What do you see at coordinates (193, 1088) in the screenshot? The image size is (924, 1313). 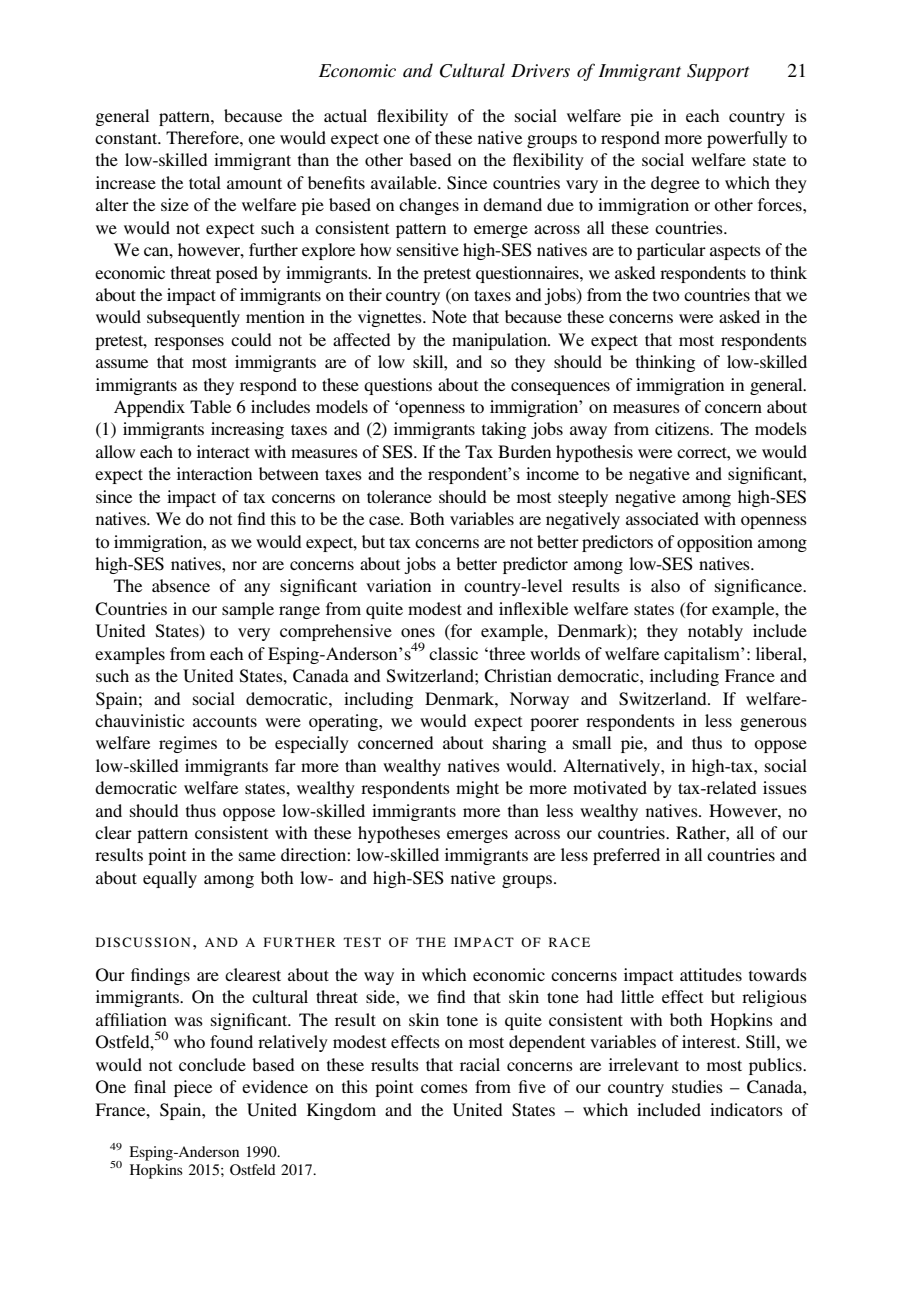 I see `piece` at bounding box center [193, 1088].
